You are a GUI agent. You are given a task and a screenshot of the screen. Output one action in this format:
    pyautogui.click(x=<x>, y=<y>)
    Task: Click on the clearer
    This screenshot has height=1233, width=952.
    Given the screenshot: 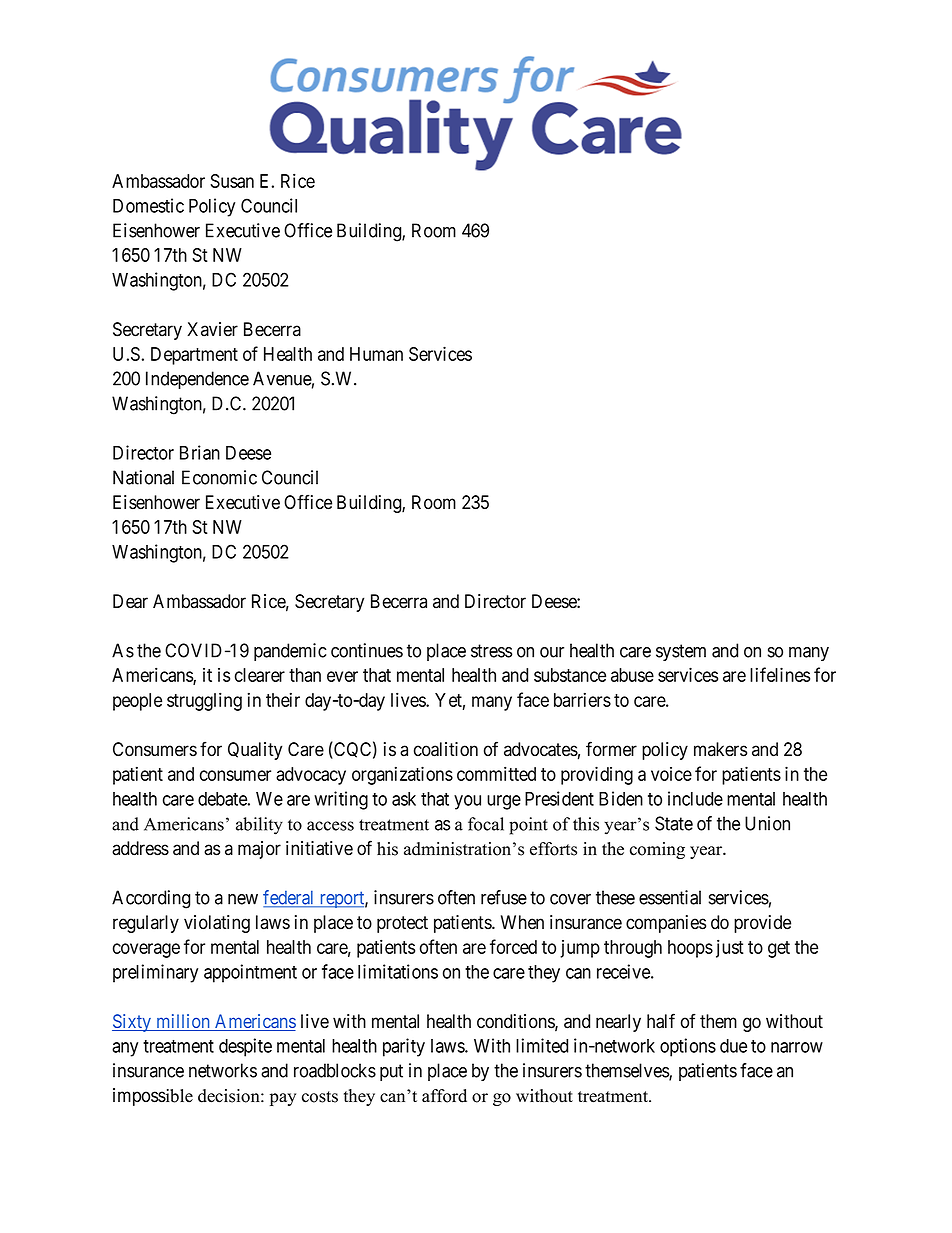 What is the action you would take?
    pyautogui.click(x=260, y=675)
